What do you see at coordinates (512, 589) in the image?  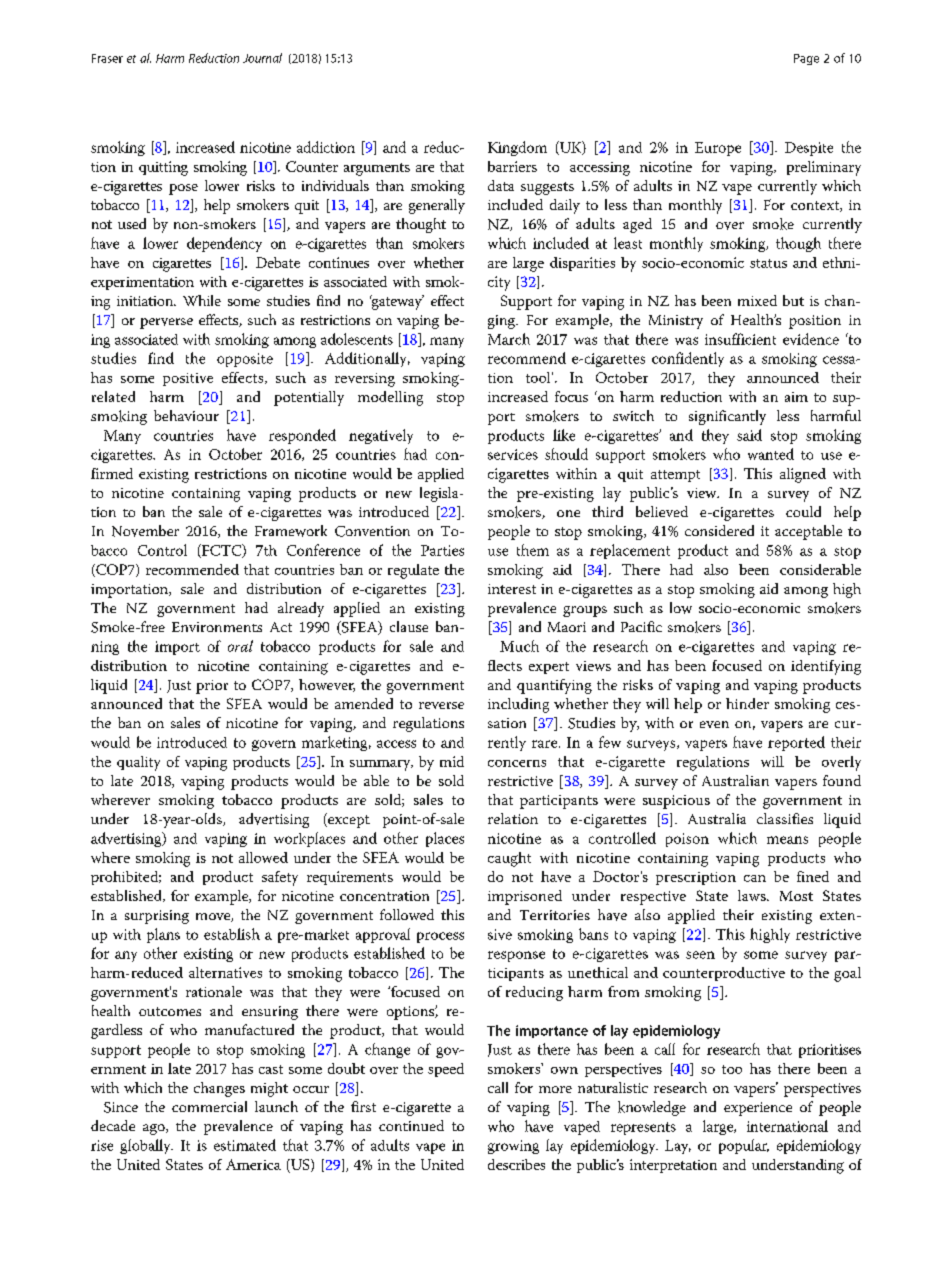 I see `interest` at bounding box center [512, 589].
